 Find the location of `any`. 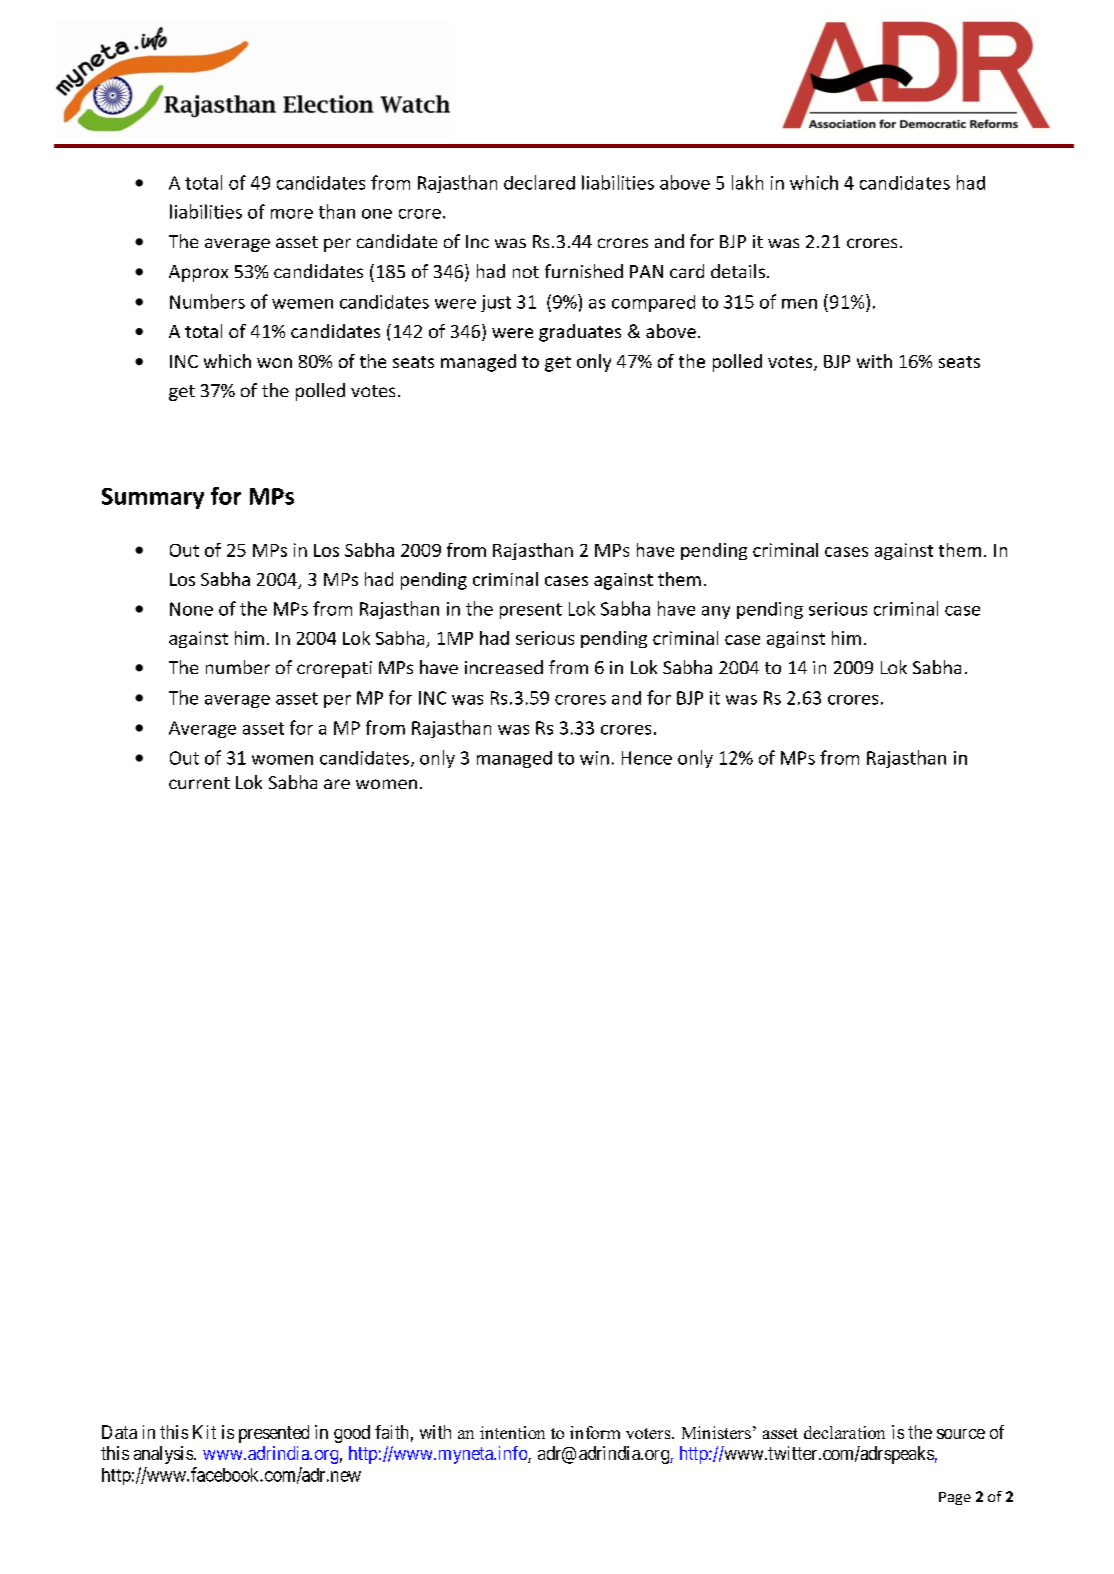

any is located at coordinates (716, 612).
